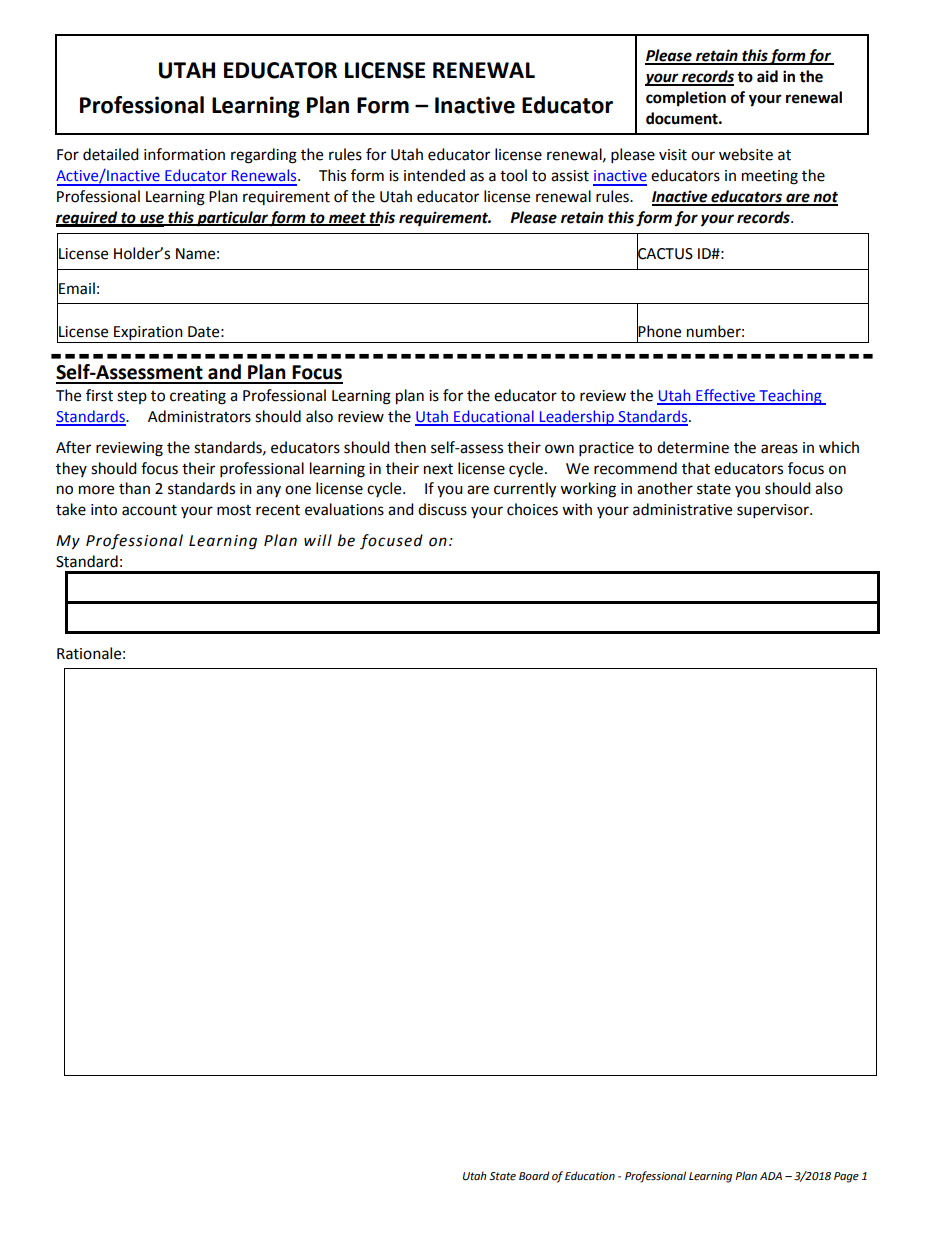 The image size is (952, 1233). I want to click on Page, so click(846, 1177).
